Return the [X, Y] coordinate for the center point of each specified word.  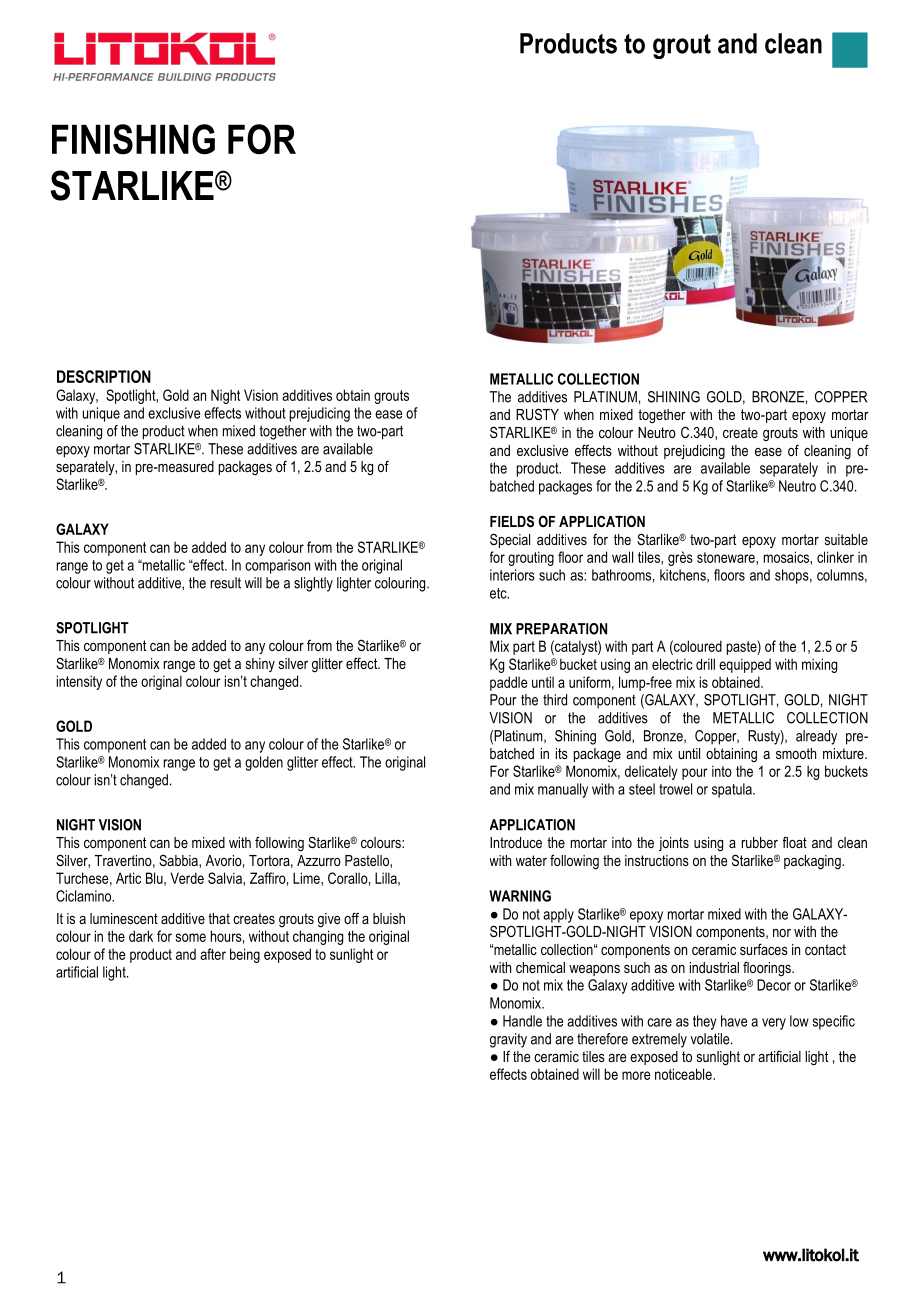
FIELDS [512, 521]
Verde [187, 878]
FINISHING [133, 139]
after [213, 954]
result [226, 583]
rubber [760, 842]
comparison [277, 566]
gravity [508, 1040]
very [774, 1024]
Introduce [516, 842]
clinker [835, 557]
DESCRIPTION [104, 376]
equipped [745, 665]
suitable [846, 539]
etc [499, 593]
